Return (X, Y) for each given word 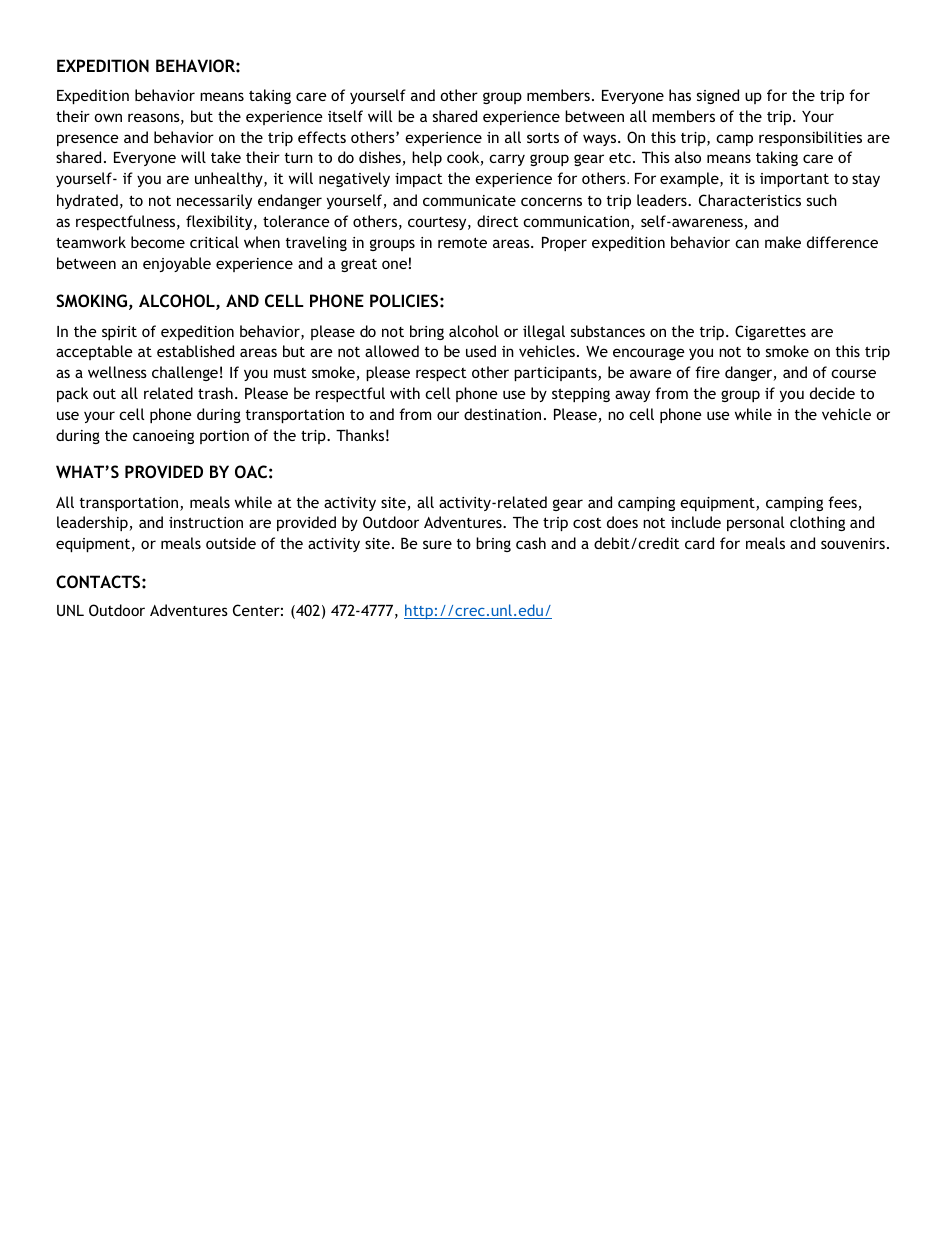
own (108, 117)
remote (462, 242)
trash (215, 393)
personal (756, 523)
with (405, 393)
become (158, 242)
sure (437, 544)
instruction (206, 522)
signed (718, 96)
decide (832, 393)
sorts (543, 137)
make (783, 242)
